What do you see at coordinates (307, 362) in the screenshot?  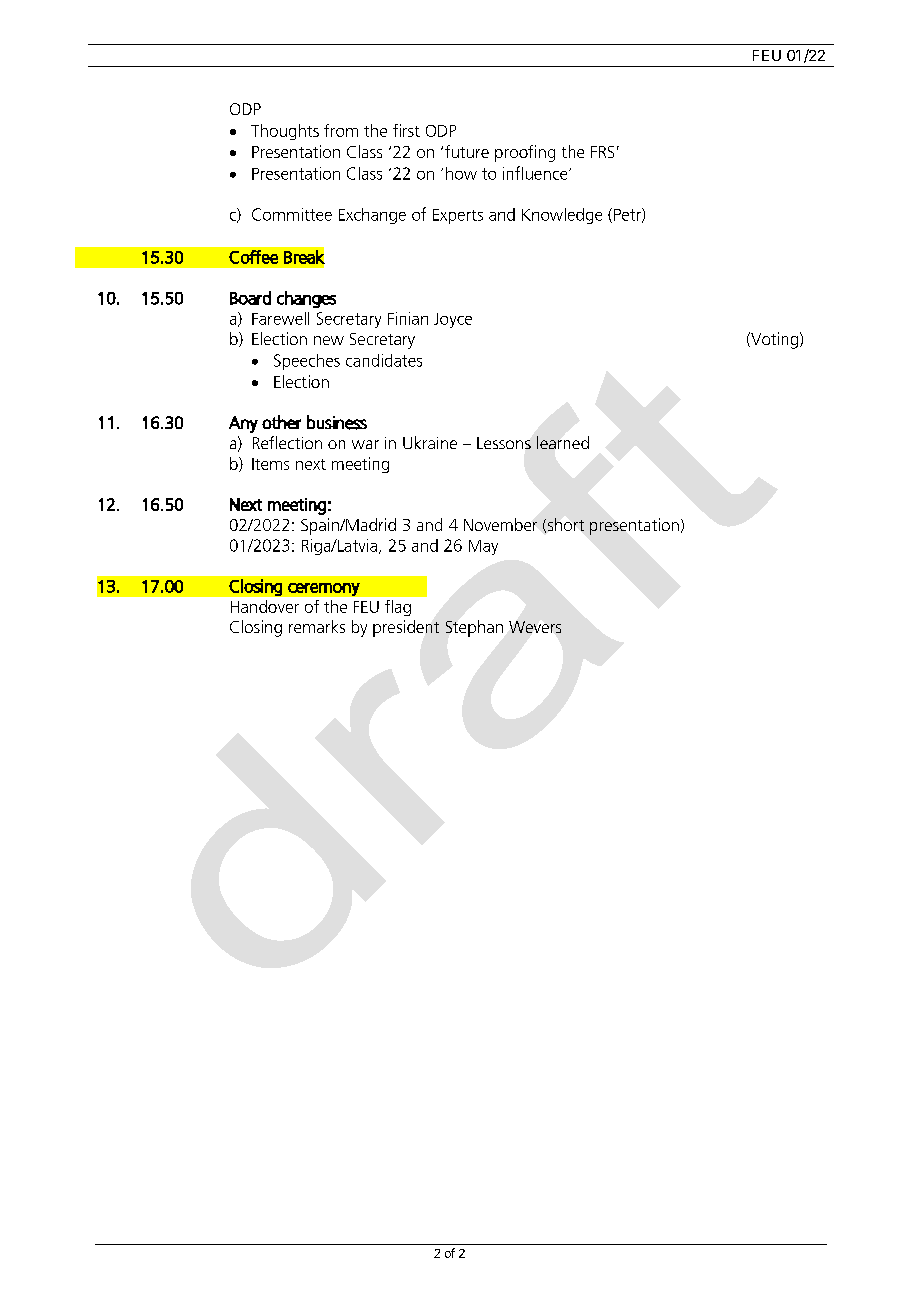 I see `Speeches` at bounding box center [307, 362].
